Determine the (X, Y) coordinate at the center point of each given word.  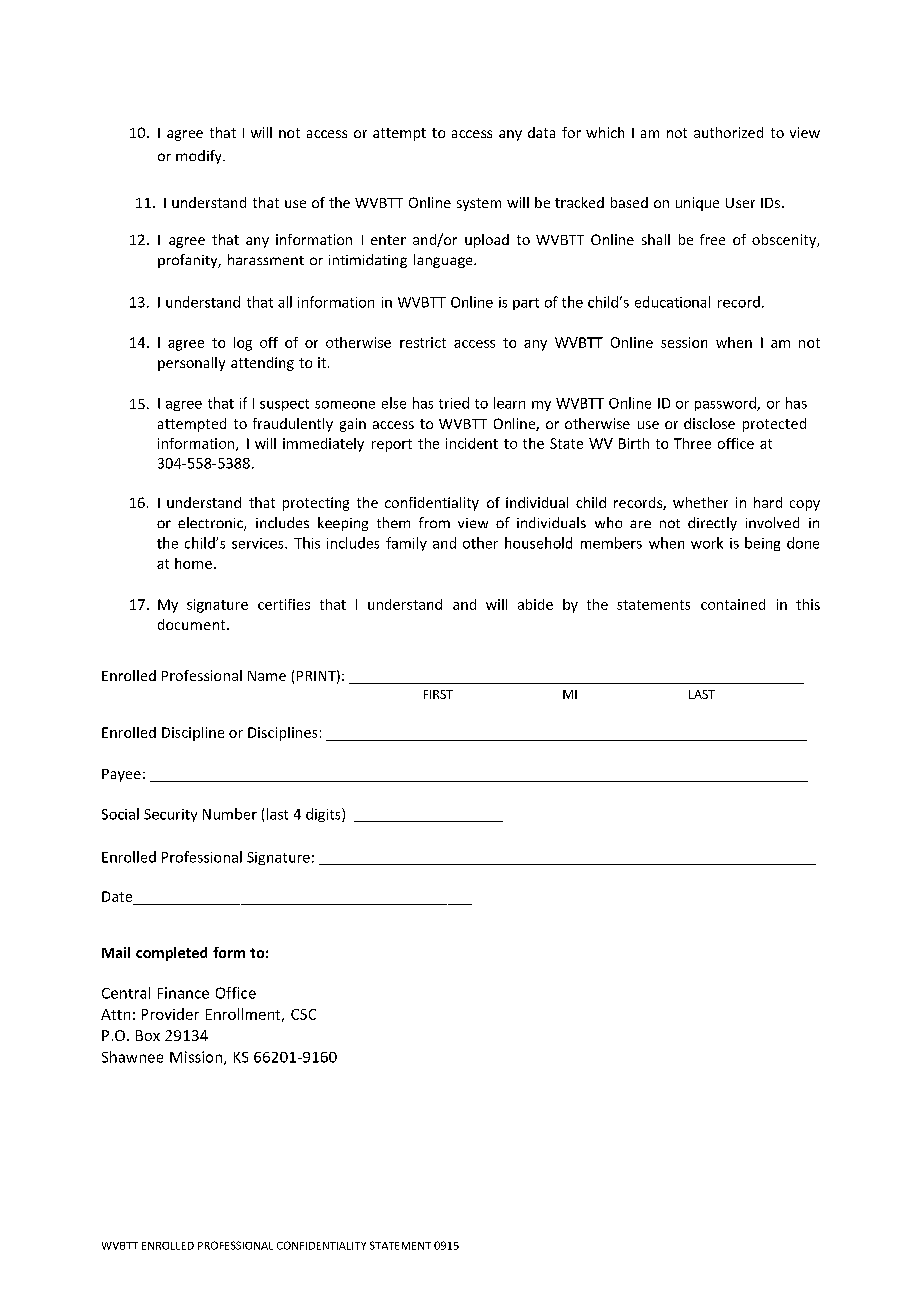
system (479, 204)
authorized (728, 132)
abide (535, 604)
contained (733, 604)
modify (200, 157)
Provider (170, 1014)
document (193, 624)
